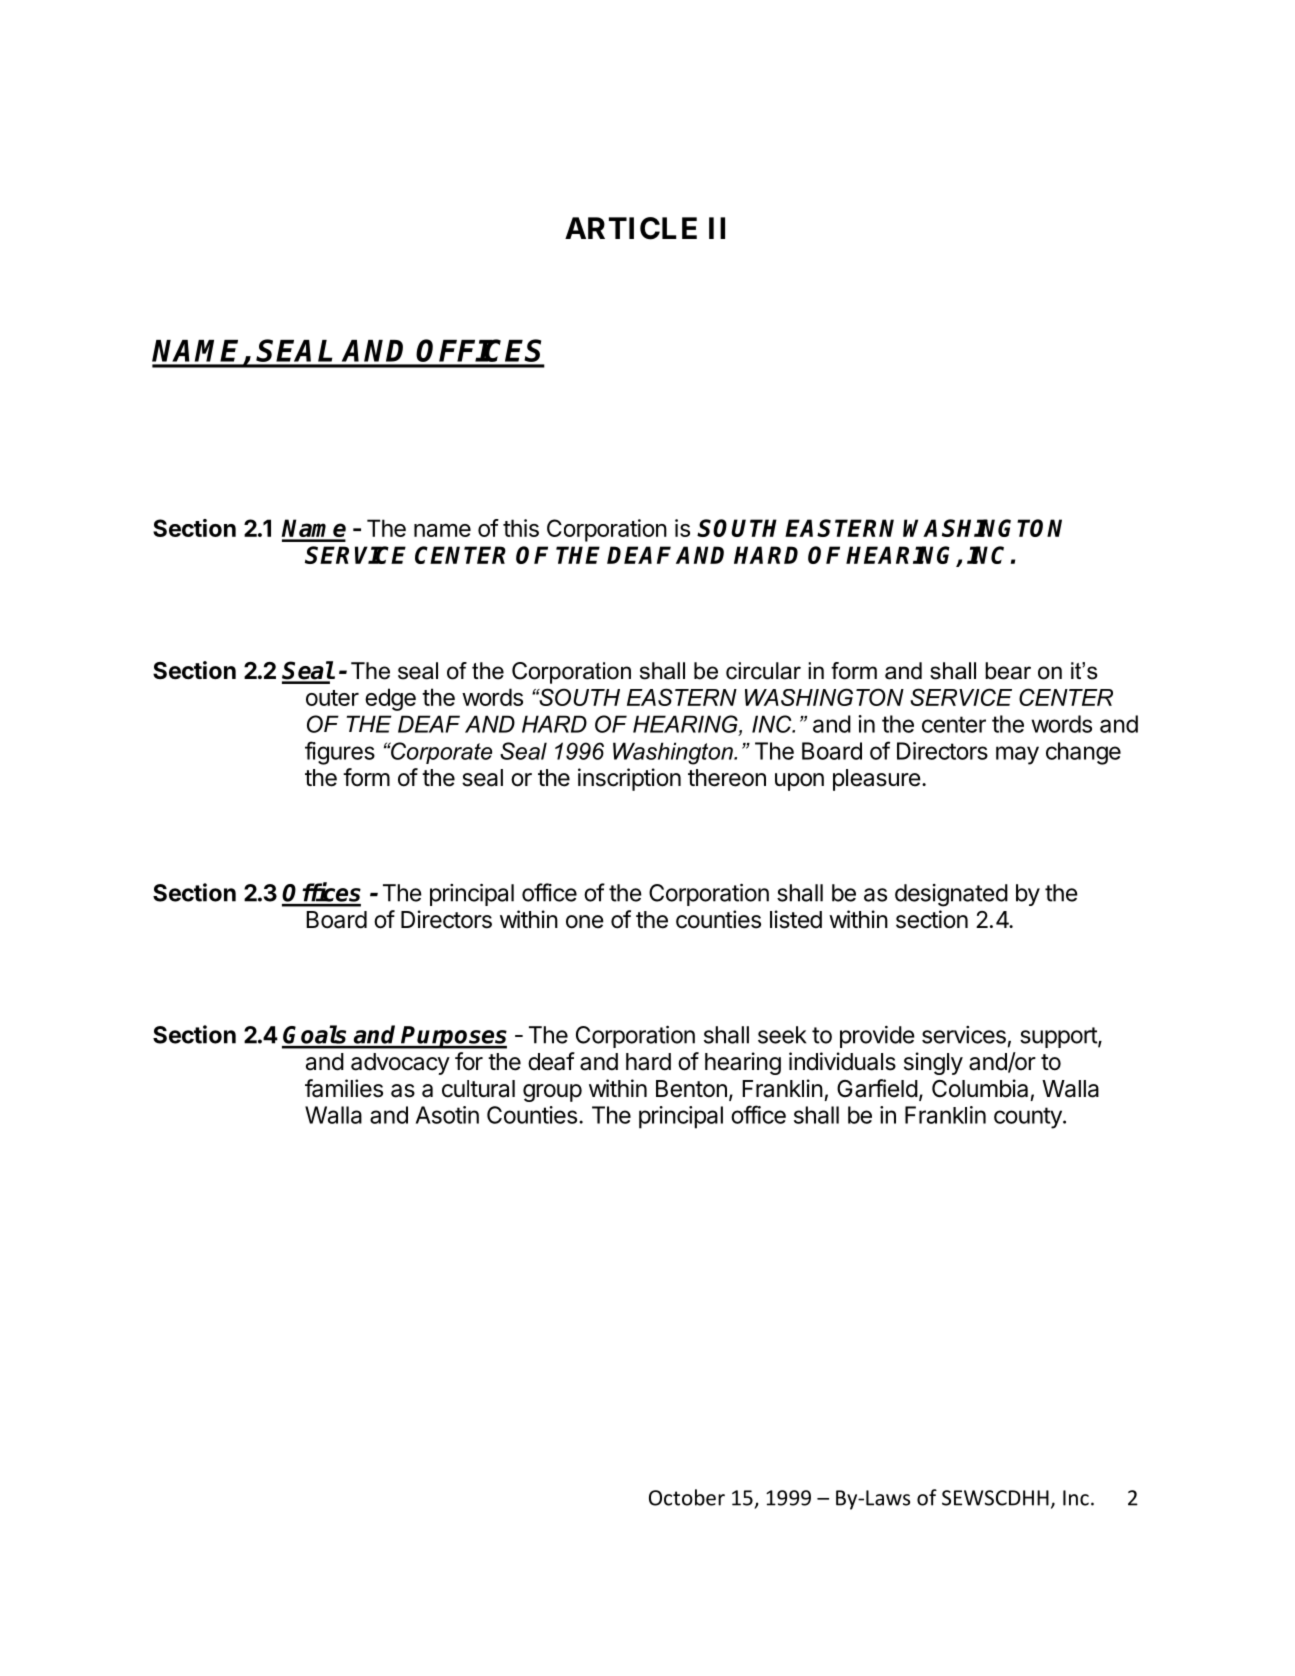  I want to click on this, so click(521, 528).
